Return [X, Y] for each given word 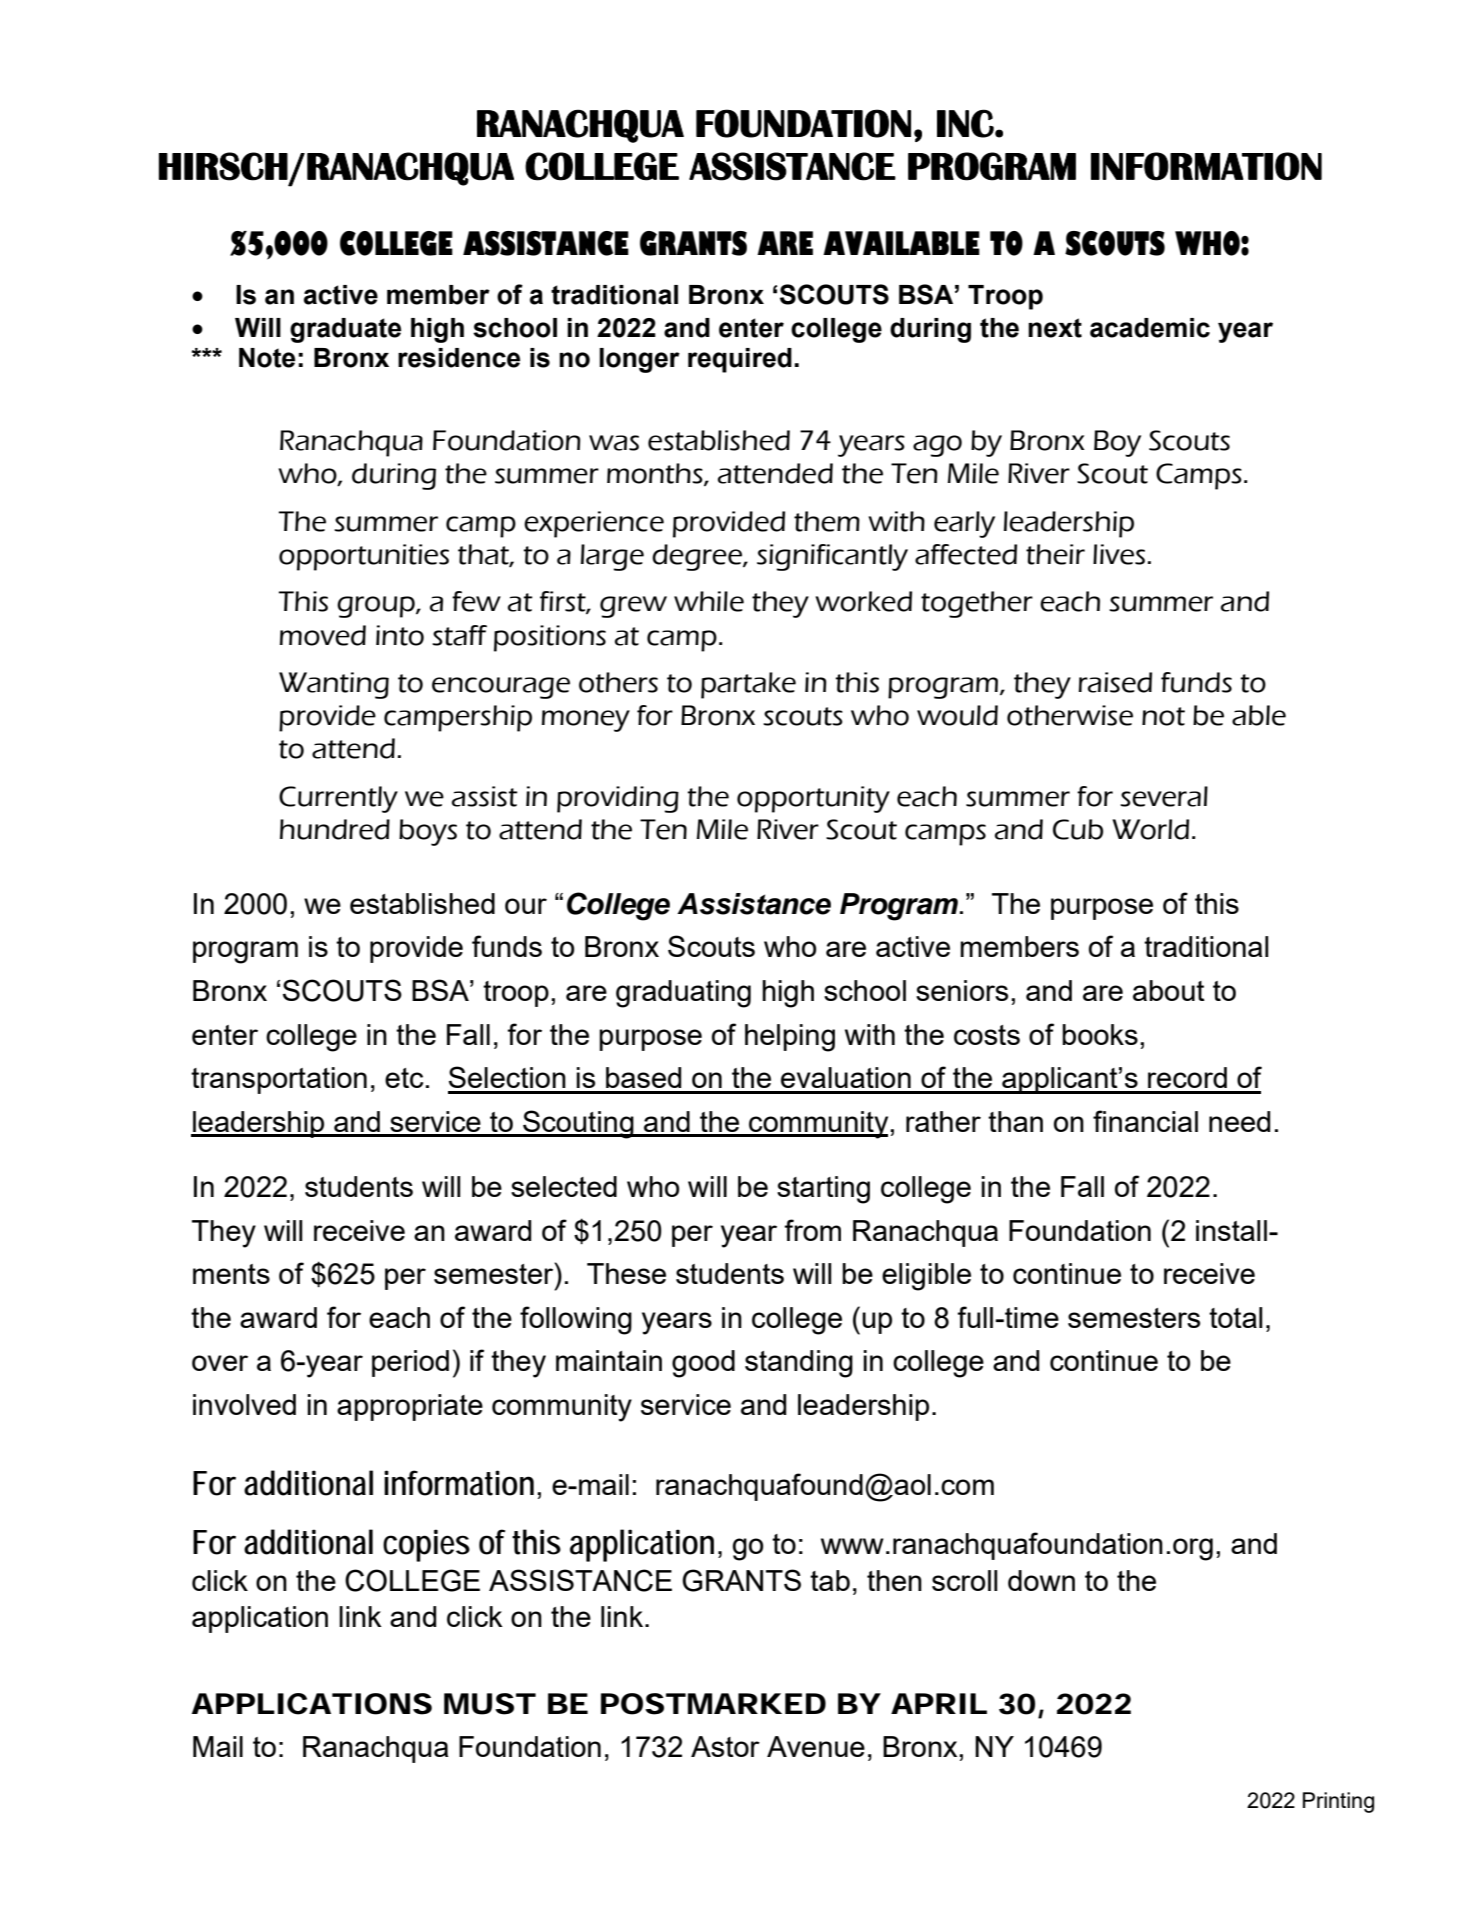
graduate [345, 330]
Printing [1338, 1802]
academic [1150, 328]
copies [426, 1545]
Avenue [816, 1746]
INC [966, 123]
